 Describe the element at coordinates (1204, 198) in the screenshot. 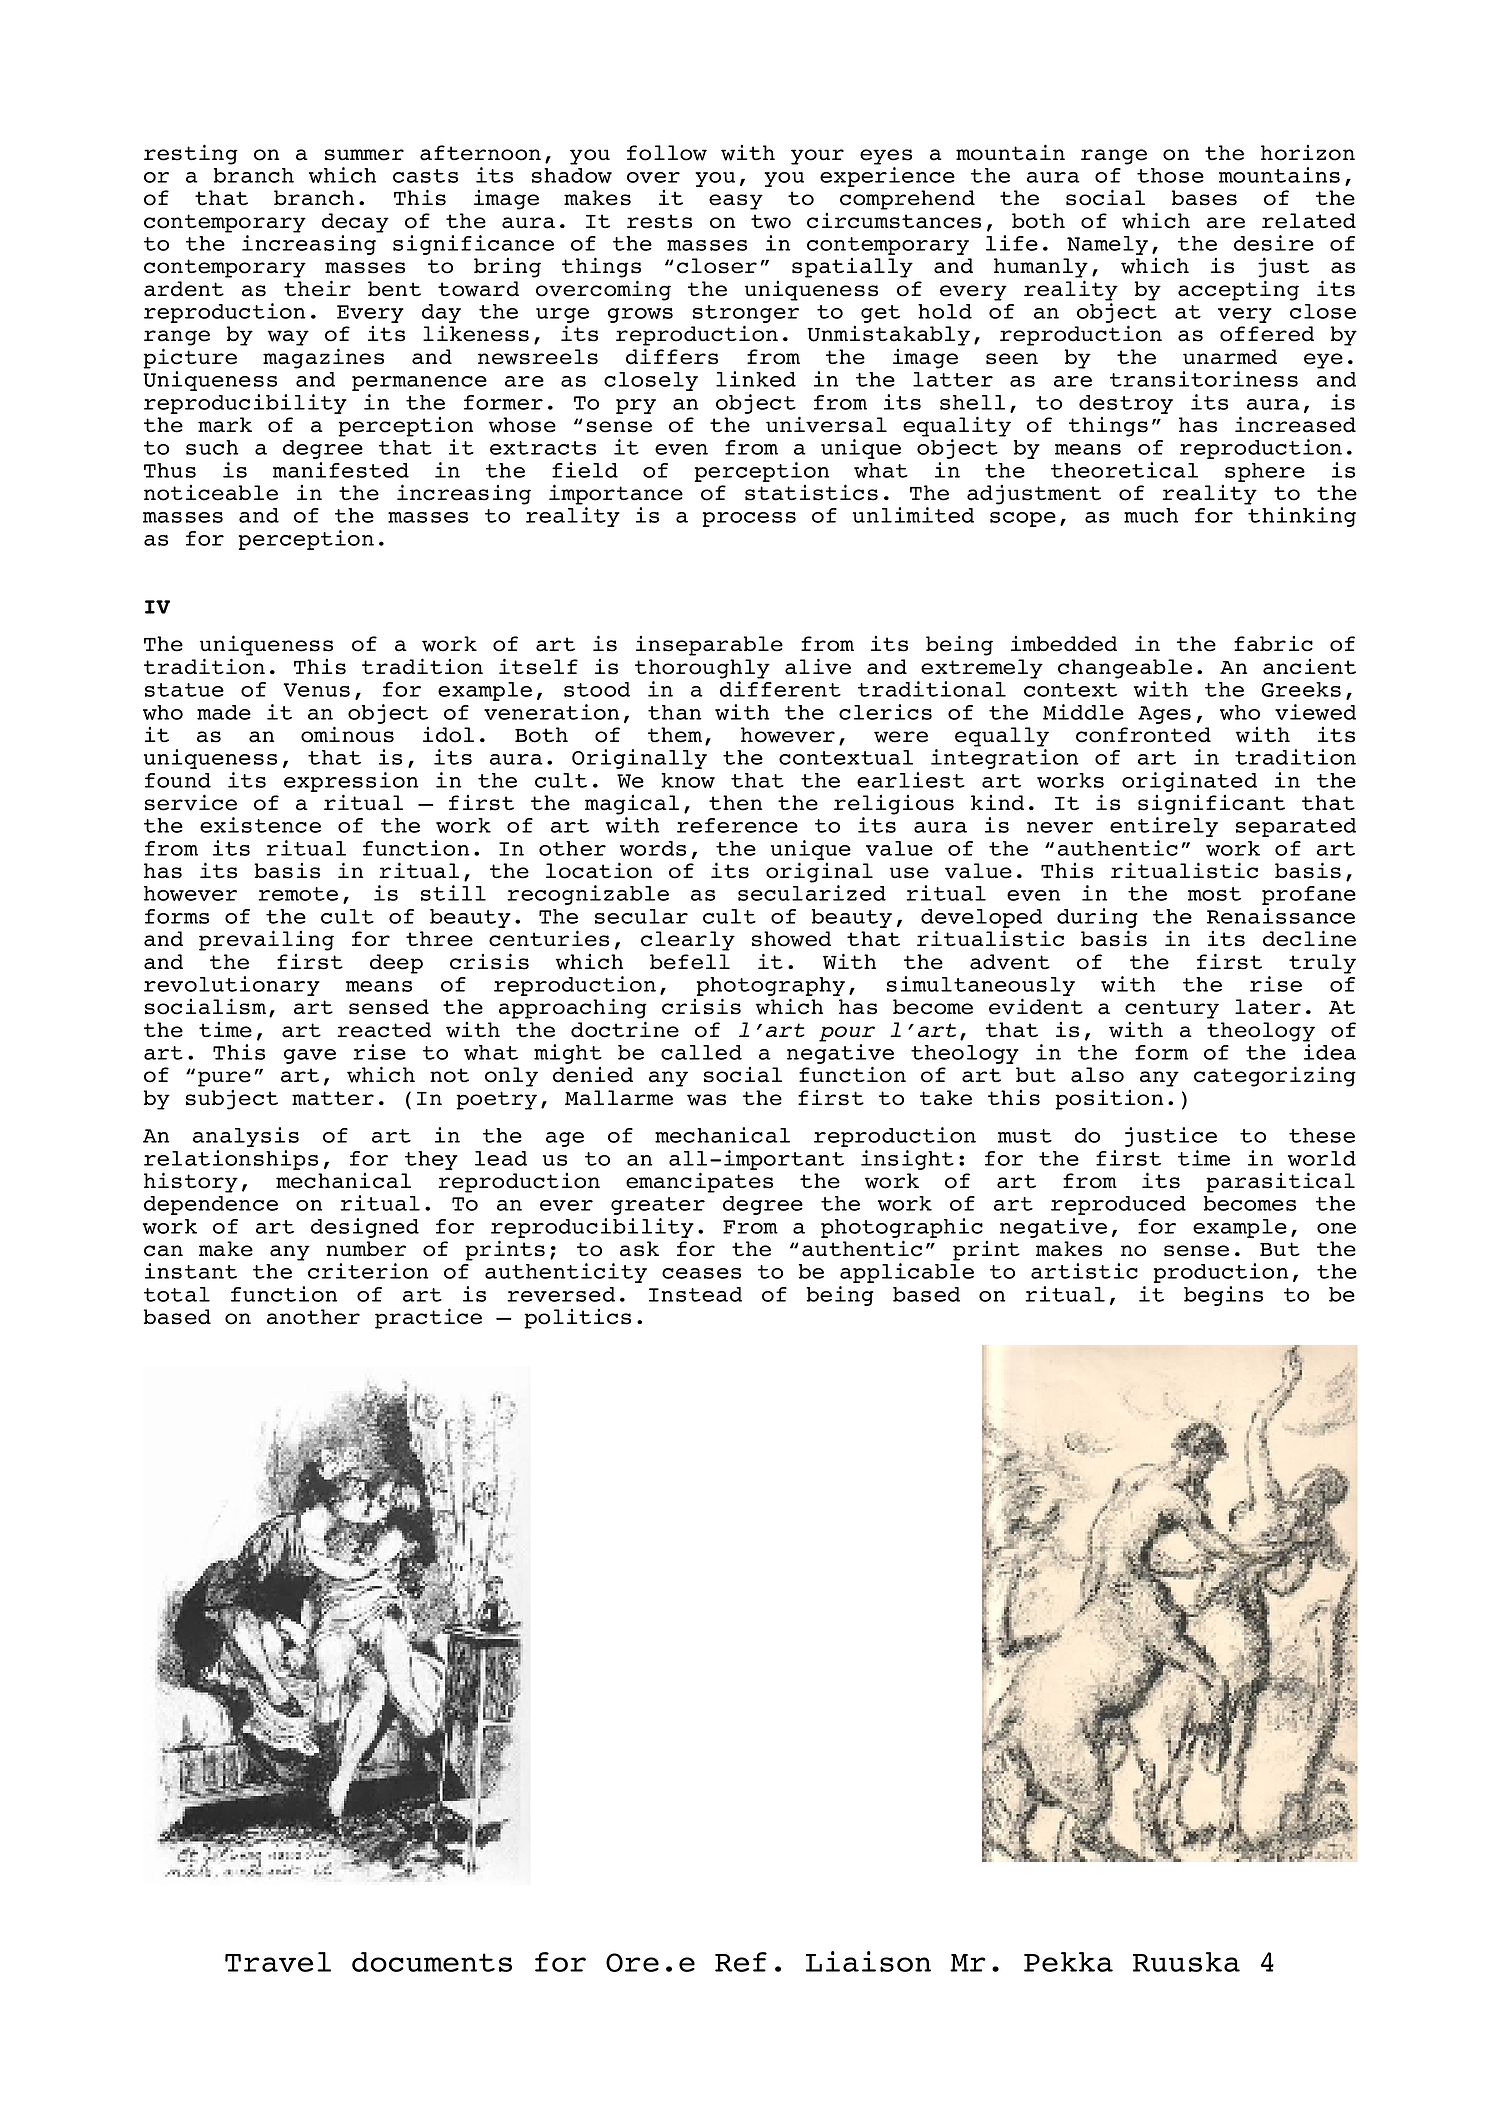

I see `bases` at that location.
